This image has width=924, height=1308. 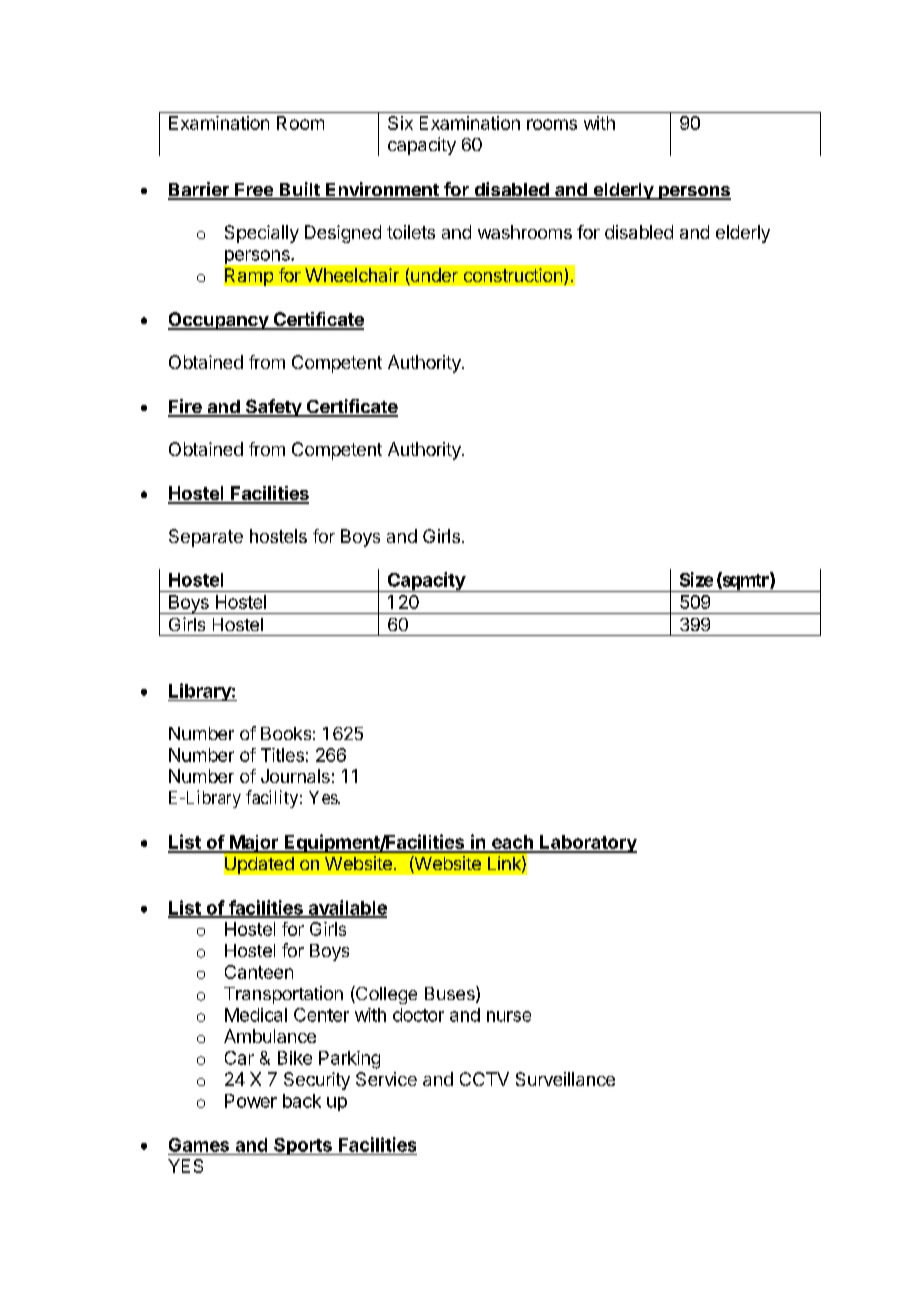 I want to click on under, so click(x=433, y=276).
